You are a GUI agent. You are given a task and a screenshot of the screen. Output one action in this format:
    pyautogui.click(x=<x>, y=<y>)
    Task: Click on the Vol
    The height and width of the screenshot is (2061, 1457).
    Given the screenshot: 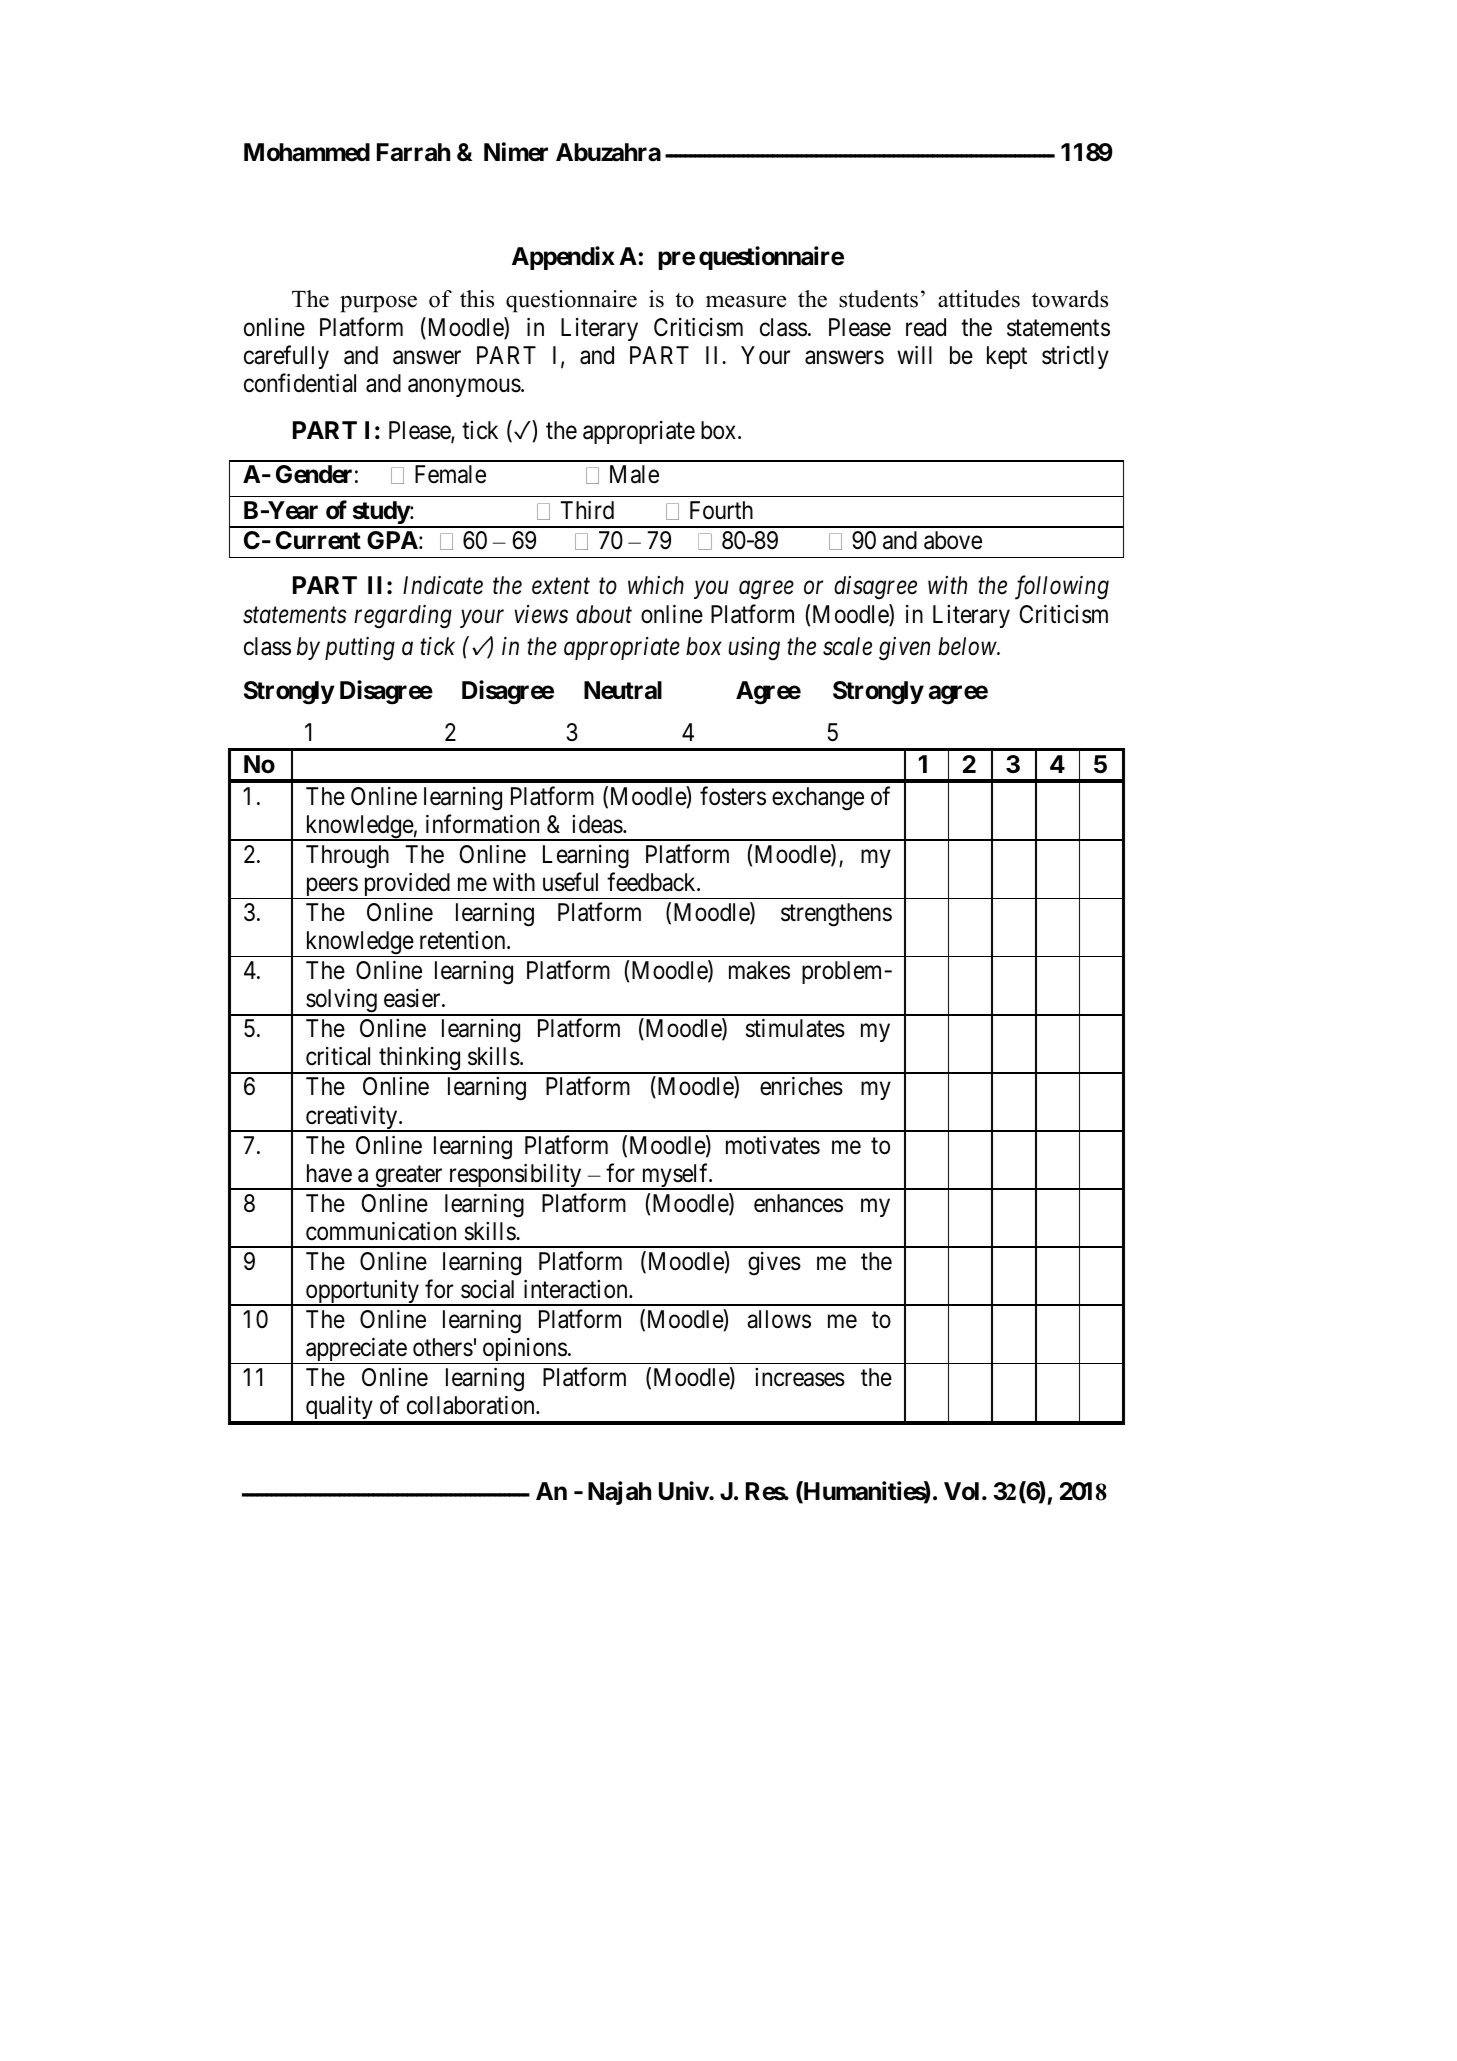 What is the action you would take?
    pyautogui.click(x=961, y=1491)
